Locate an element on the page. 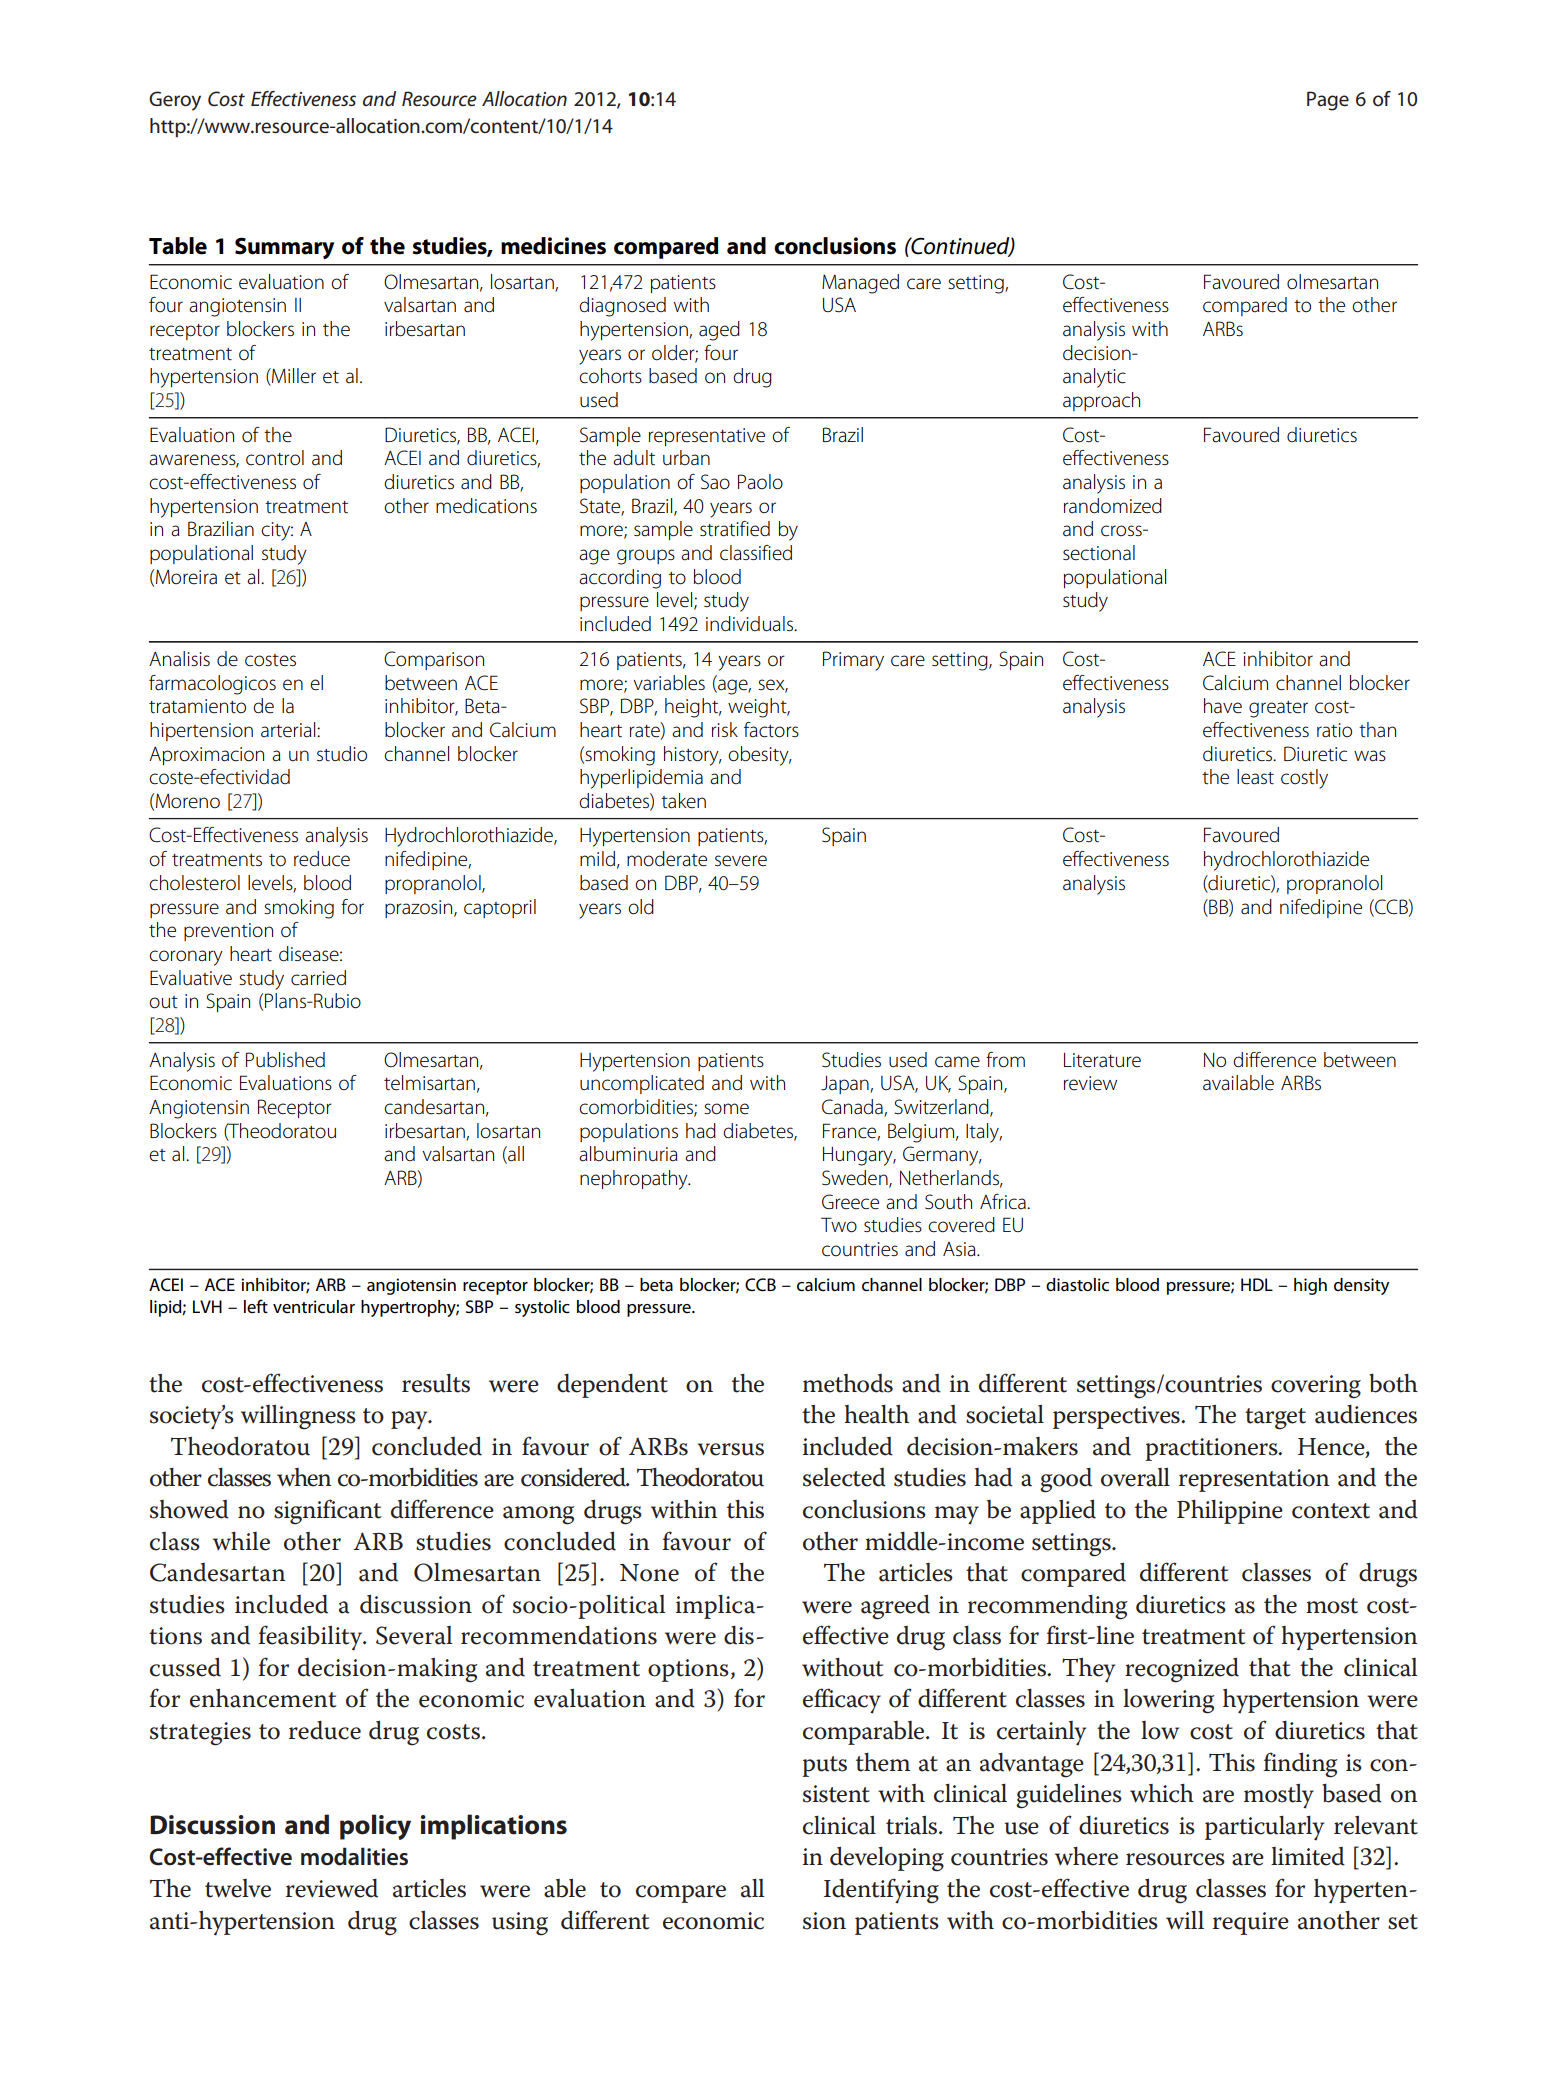  diagnosed is located at coordinates (622, 307).
